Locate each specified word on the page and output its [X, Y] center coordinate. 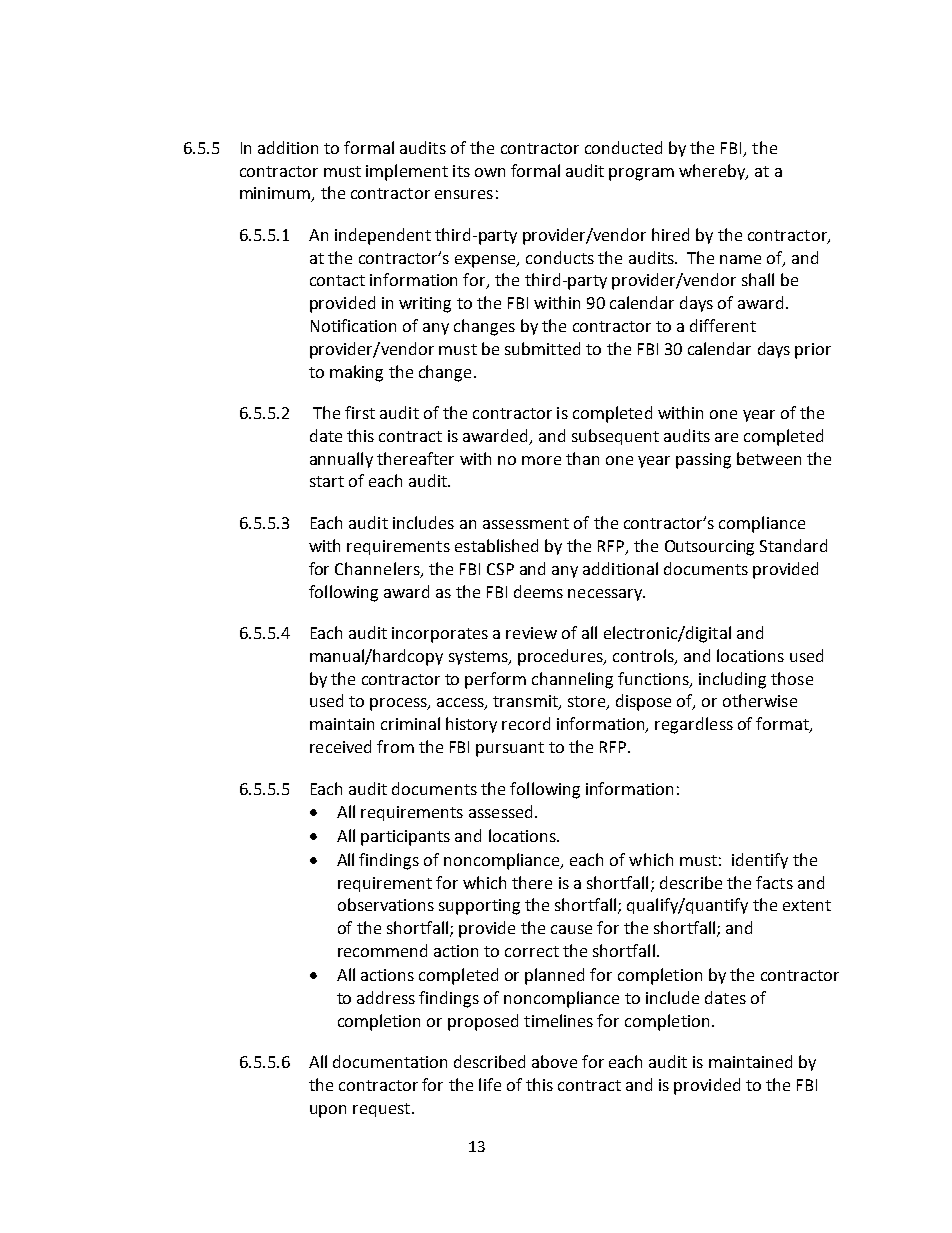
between [769, 458]
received [340, 746]
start [327, 481]
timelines [558, 1020]
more [541, 460]
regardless [694, 725]
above [554, 1061]
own [490, 172]
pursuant [510, 749]
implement [407, 172]
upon [328, 1111]
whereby [713, 172]
